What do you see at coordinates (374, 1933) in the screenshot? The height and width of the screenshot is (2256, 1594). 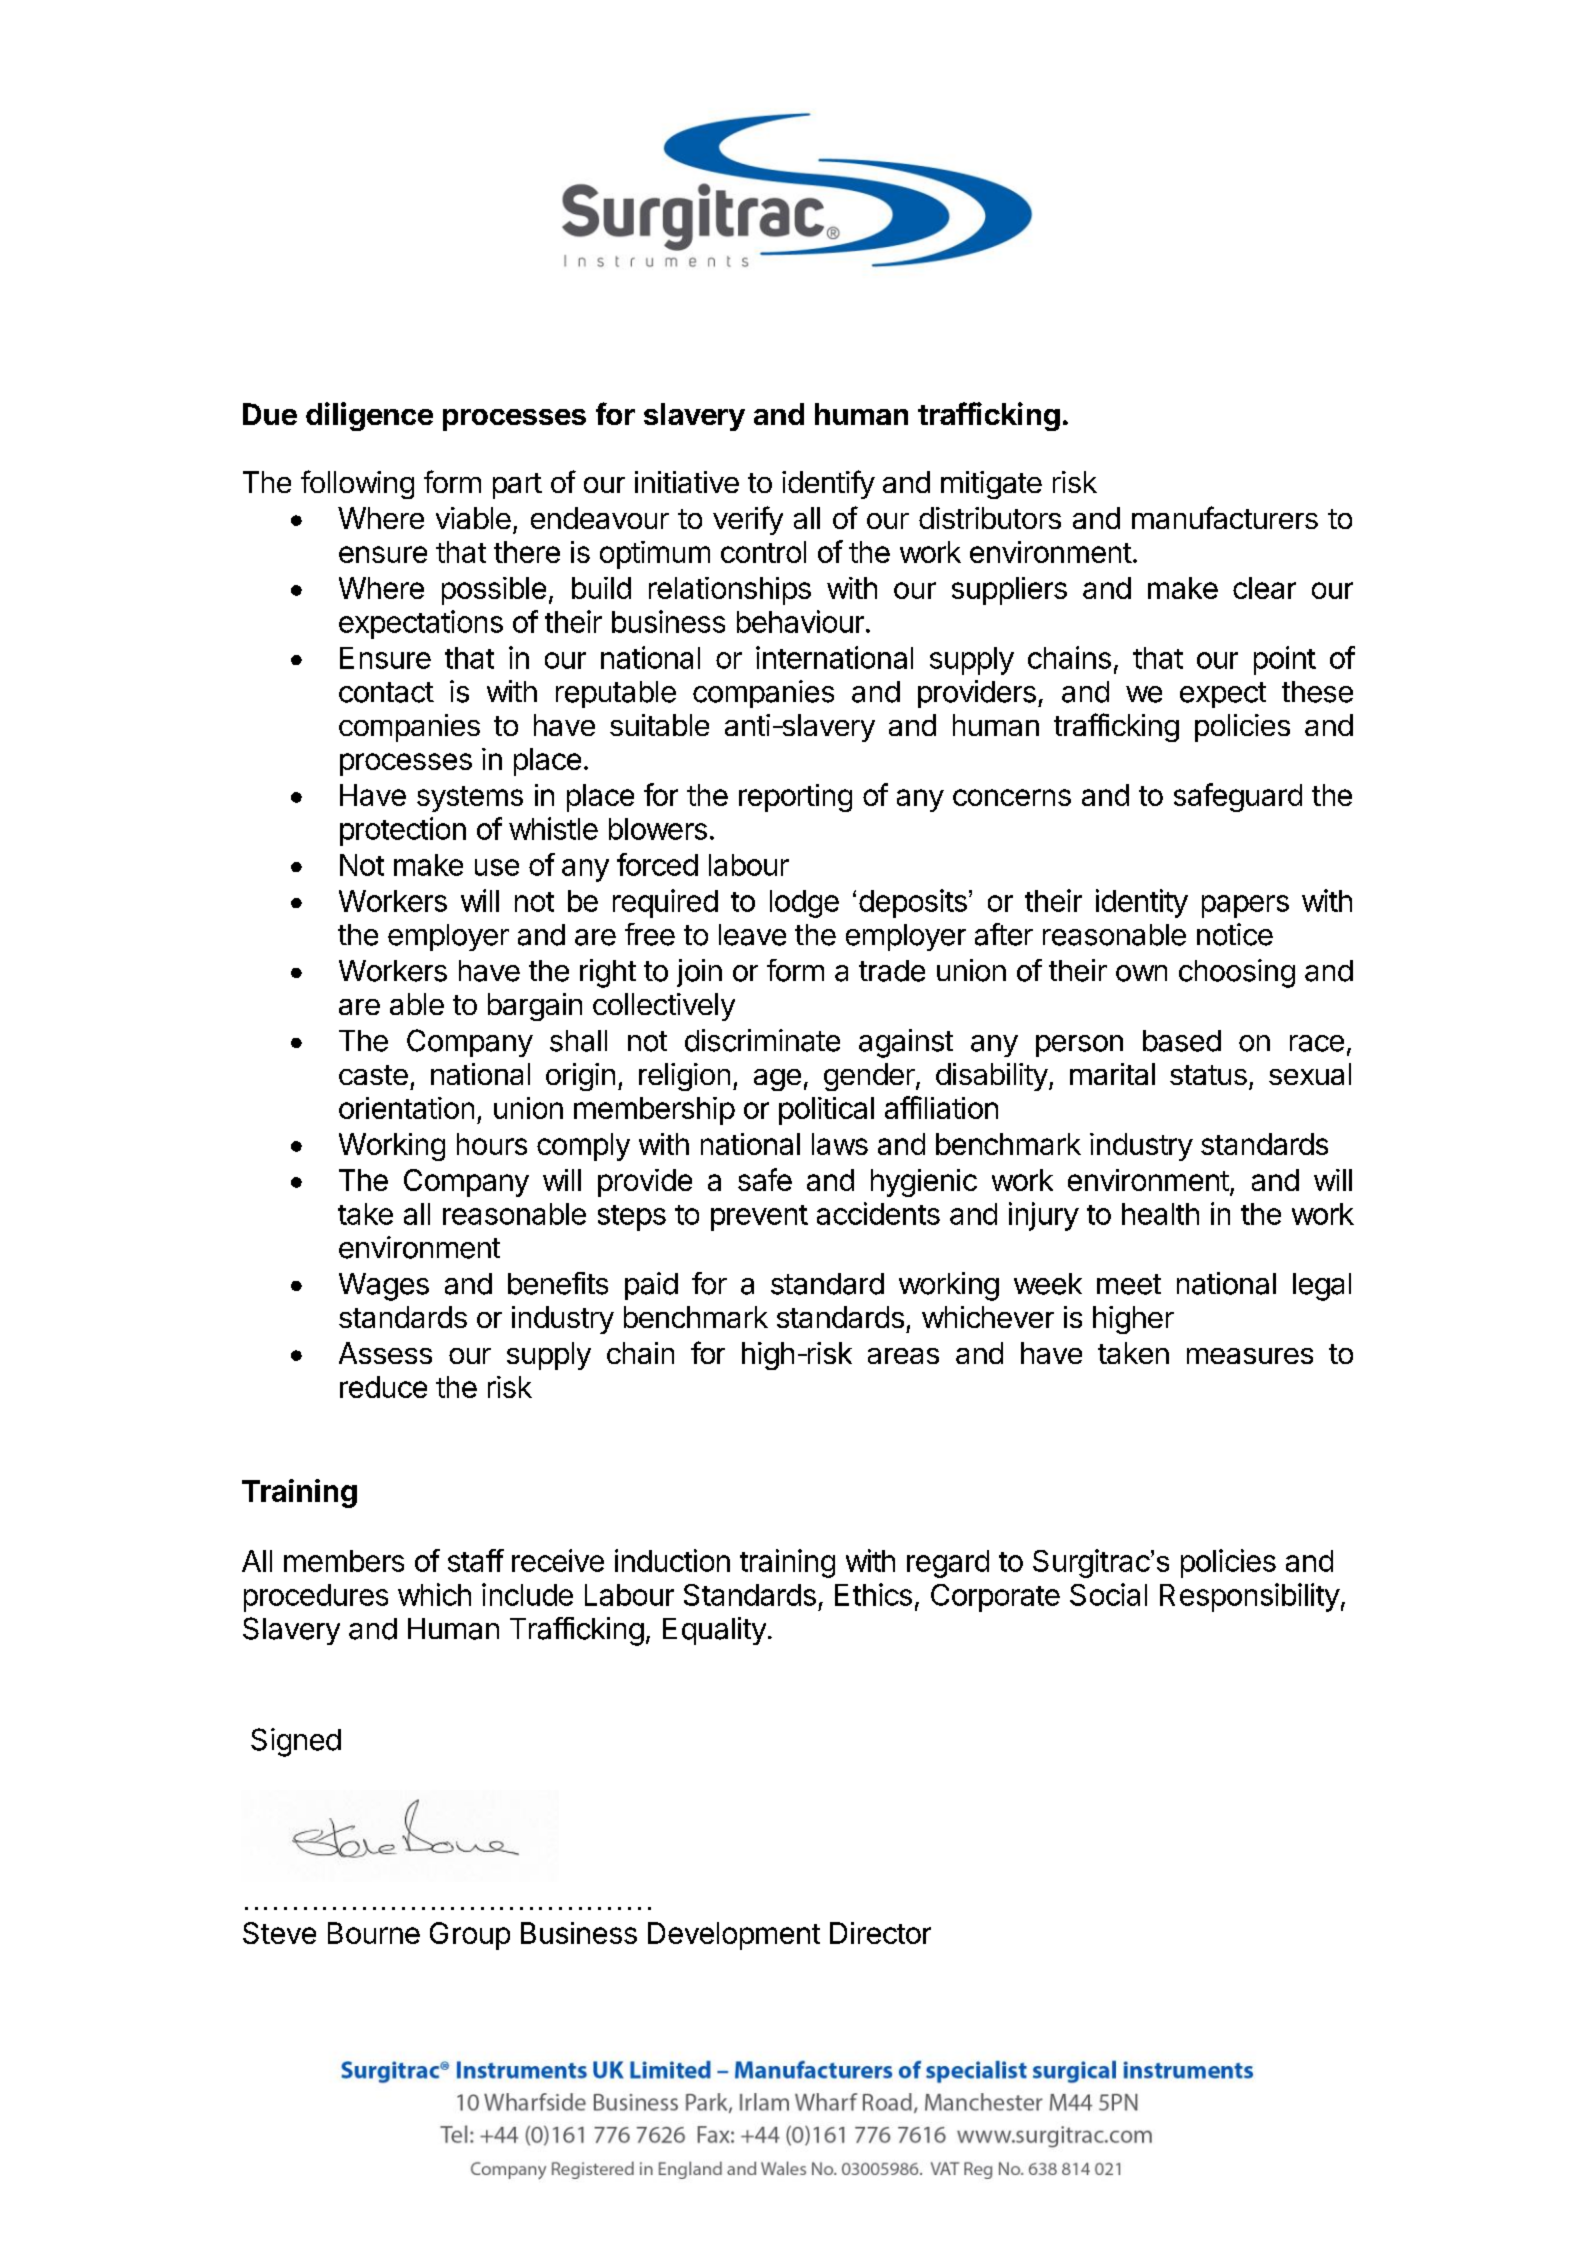 I see `Bourne` at bounding box center [374, 1933].
